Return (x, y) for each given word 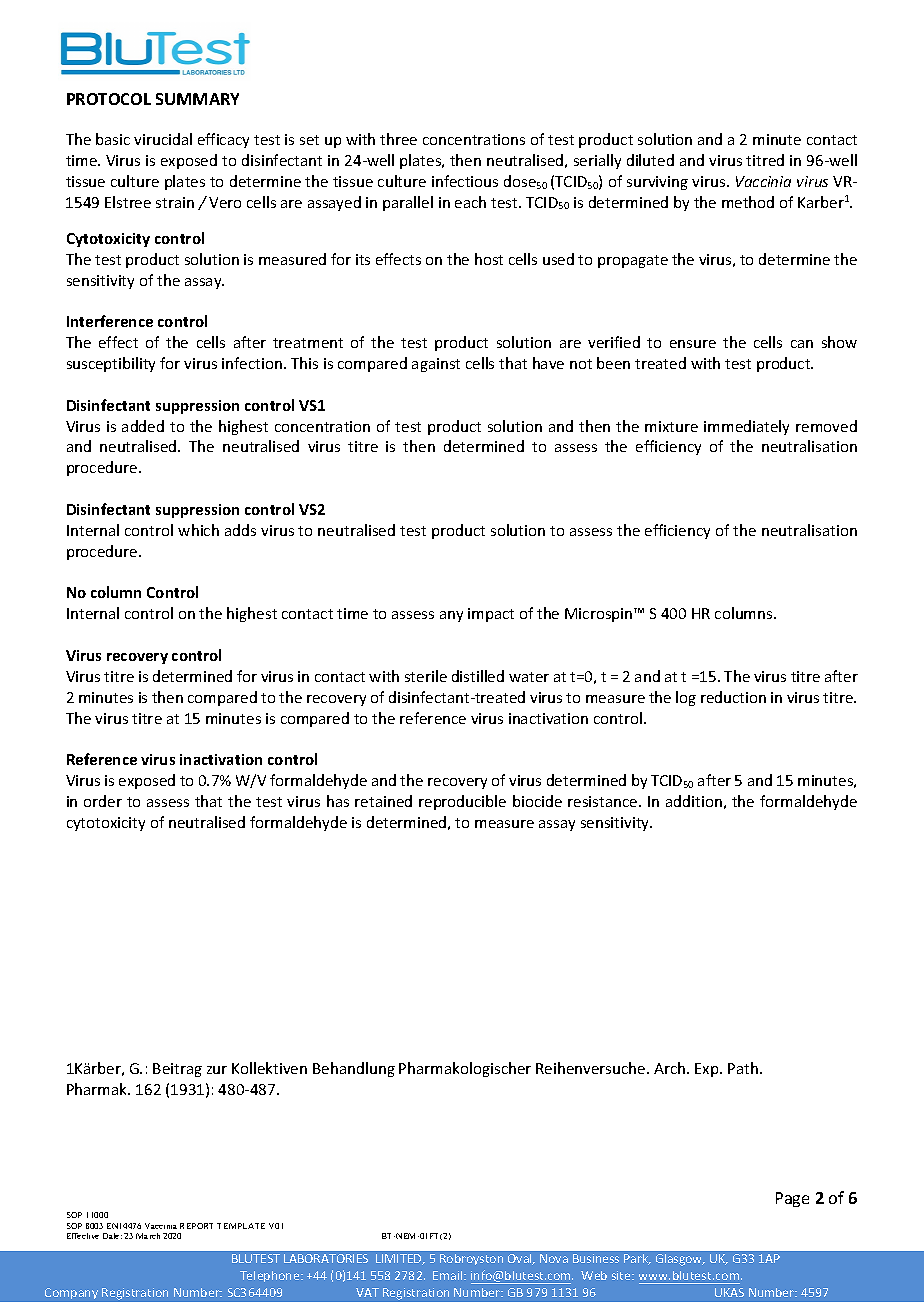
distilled (478, 676)
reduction (733, 697)
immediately (746, 427)
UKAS (729, 1292)
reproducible (462, 802)
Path (743, 1068)
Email (449, 1275)
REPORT (196, 1226)
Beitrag (177, 1070)
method (748, 202)
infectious (465, 181)
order (103, 801)
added (143, 426)
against (436, 365)
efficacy (223, 140)
